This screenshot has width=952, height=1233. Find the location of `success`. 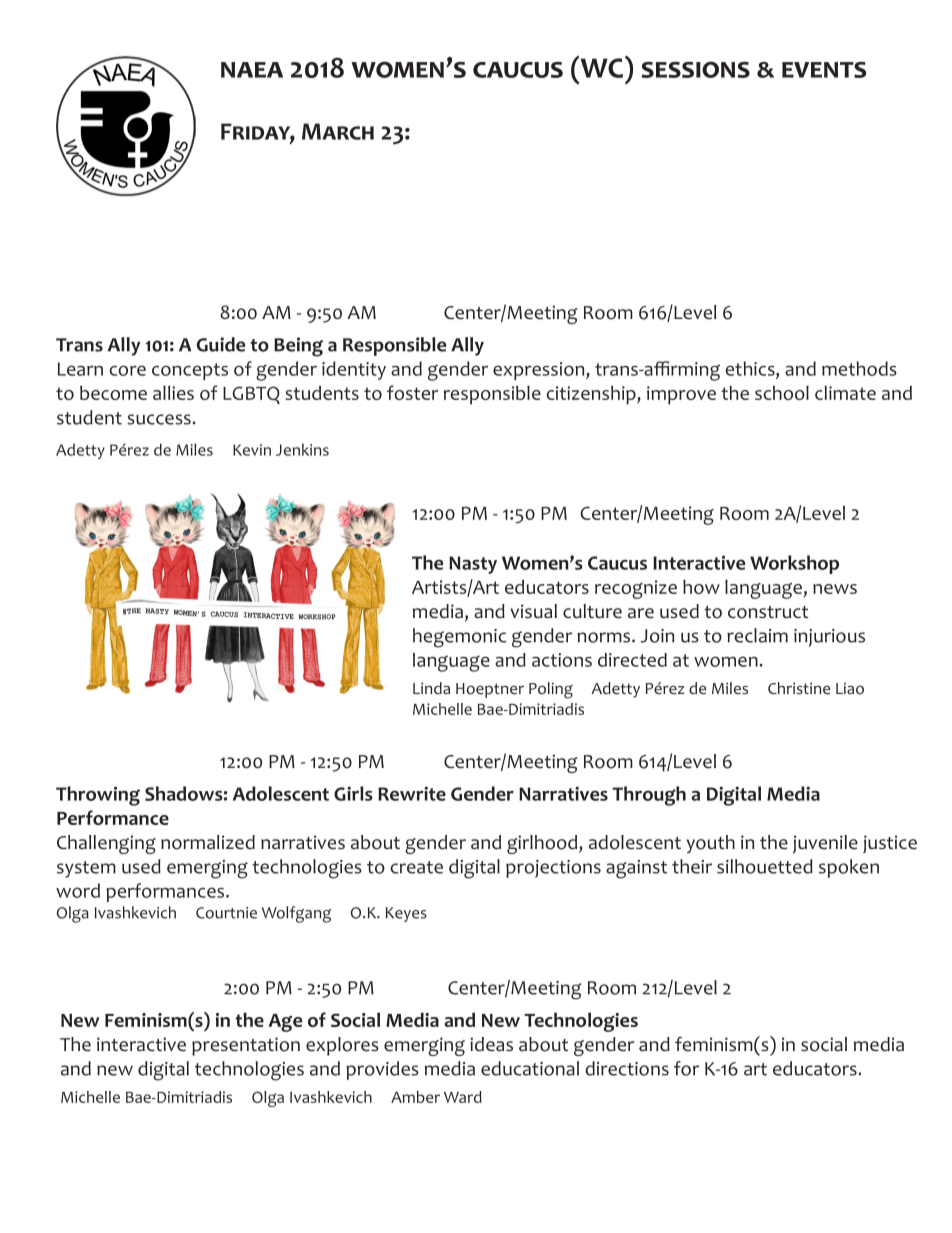

success is located at coordinates (159, 419).
